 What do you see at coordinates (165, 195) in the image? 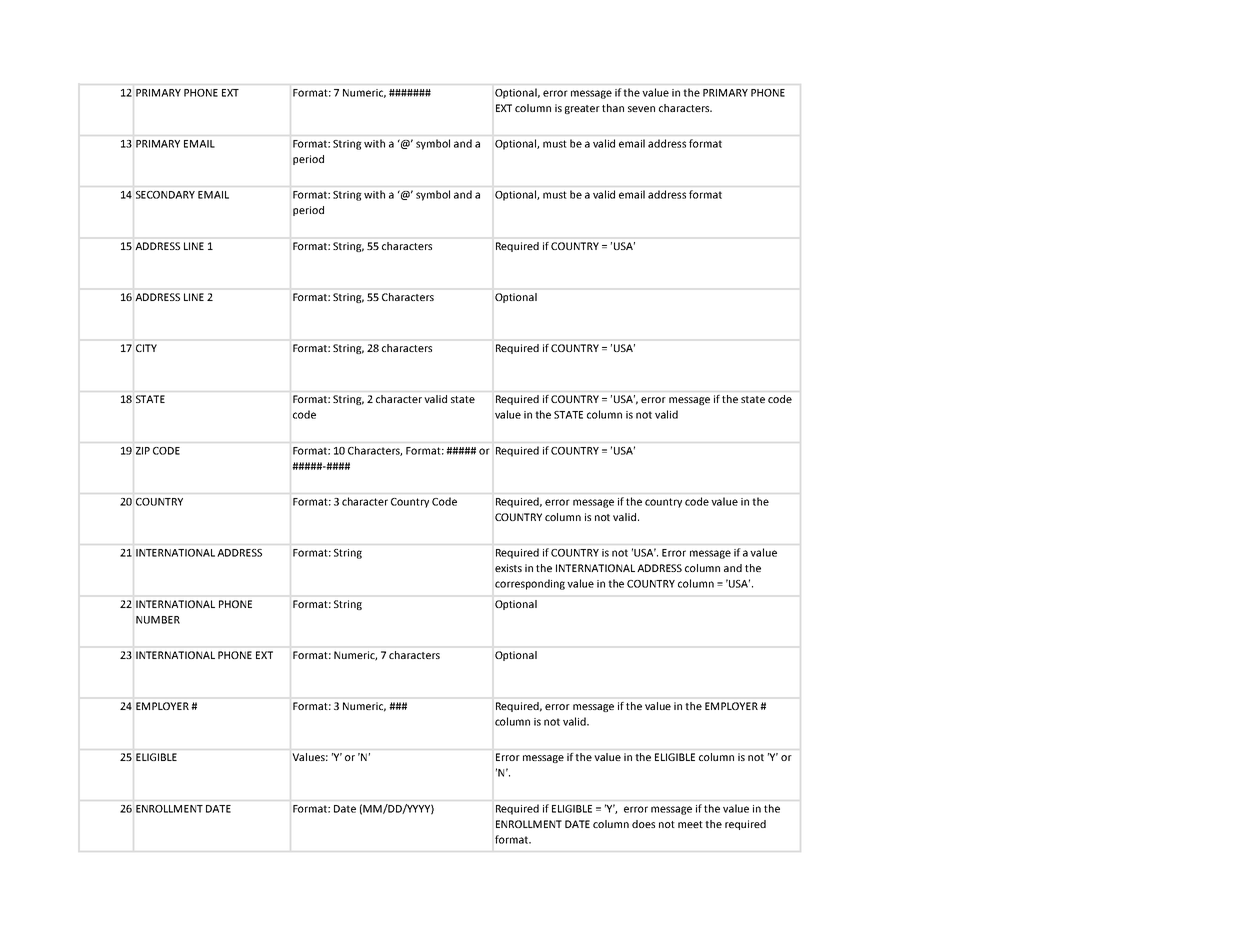
I see `SECONDARY` at bounding box center [165, 195].
